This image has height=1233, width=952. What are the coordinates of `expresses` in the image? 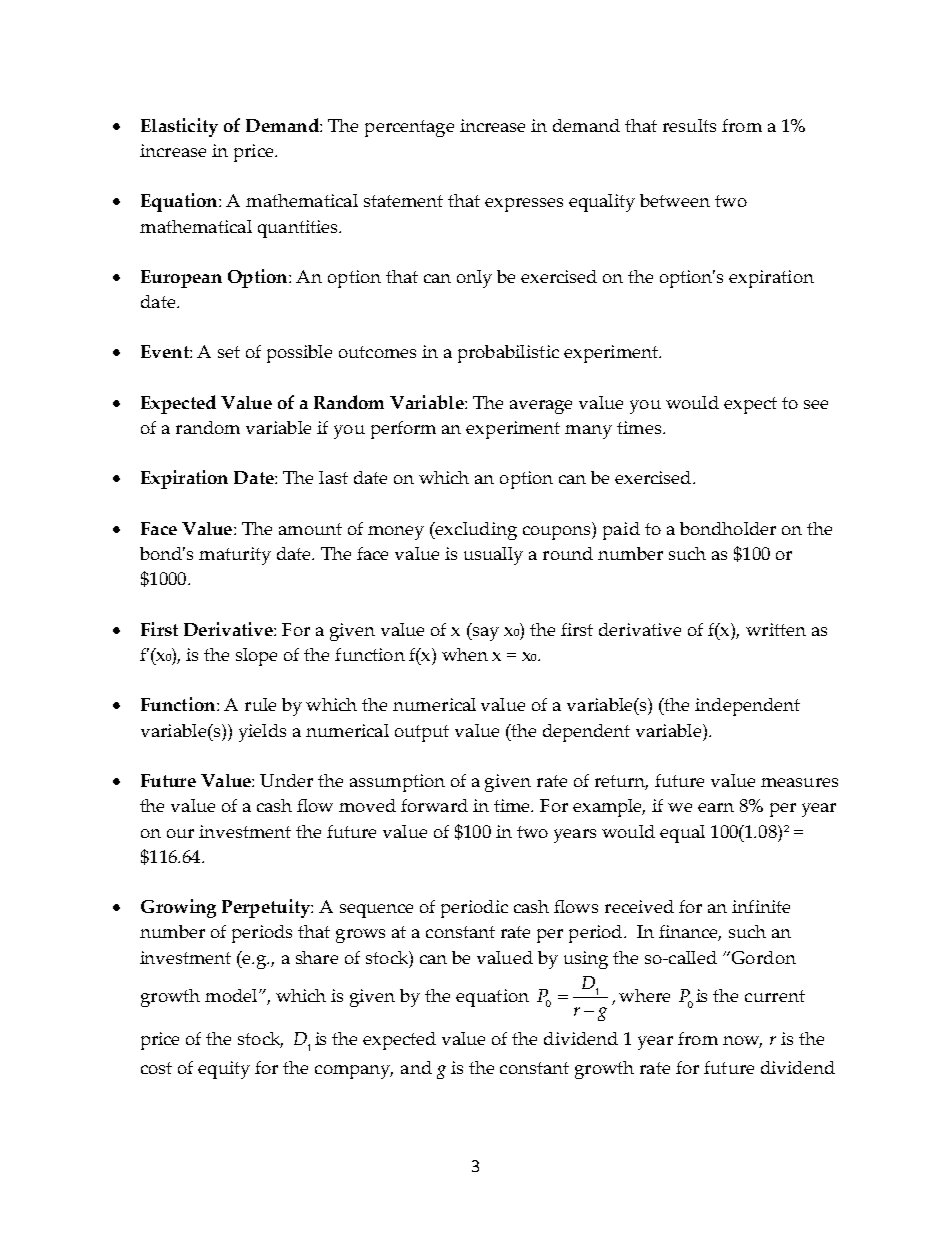 It's located at (524, 205).
